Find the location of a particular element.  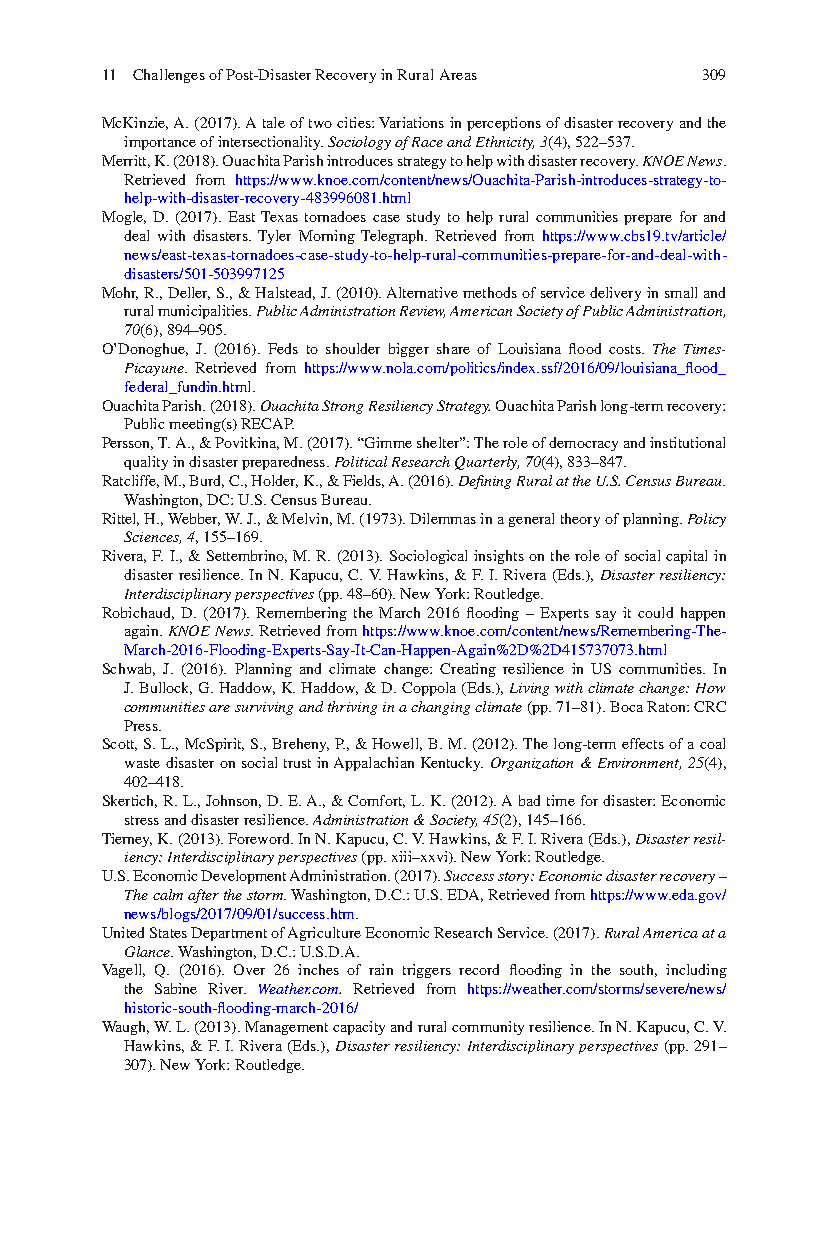

Sociological is located at coordinates (428, 557).
